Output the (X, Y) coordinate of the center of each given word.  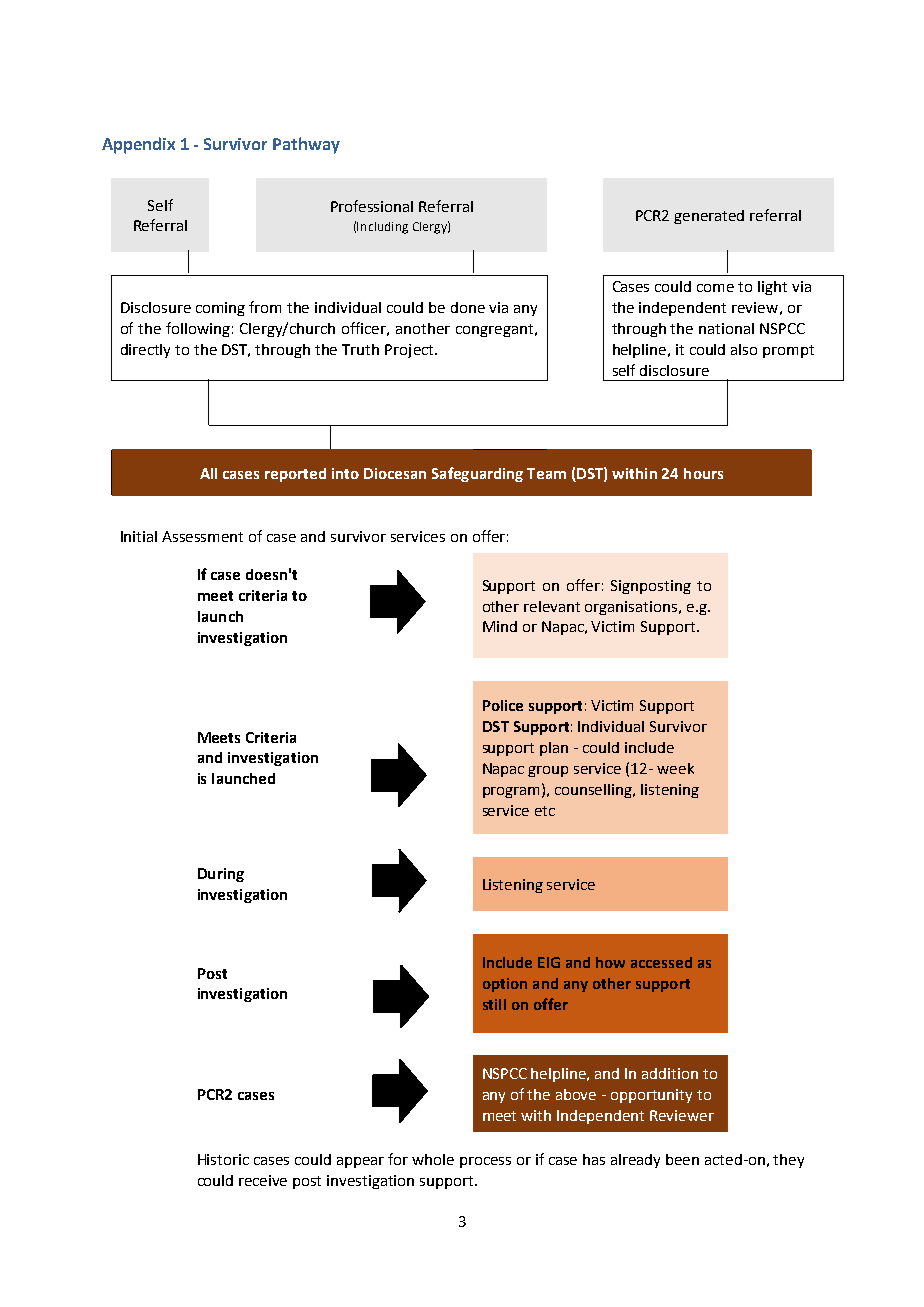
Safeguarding (477, 474)
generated (709, 217)
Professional (372, 206)
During (221, 875)
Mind (500, 626)
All (208, 473)
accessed (661, 962)
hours (703, 473)
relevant (552, 606)
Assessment (202, 536)
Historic (223, 1159)
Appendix (138, 145)
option (505, 985)
